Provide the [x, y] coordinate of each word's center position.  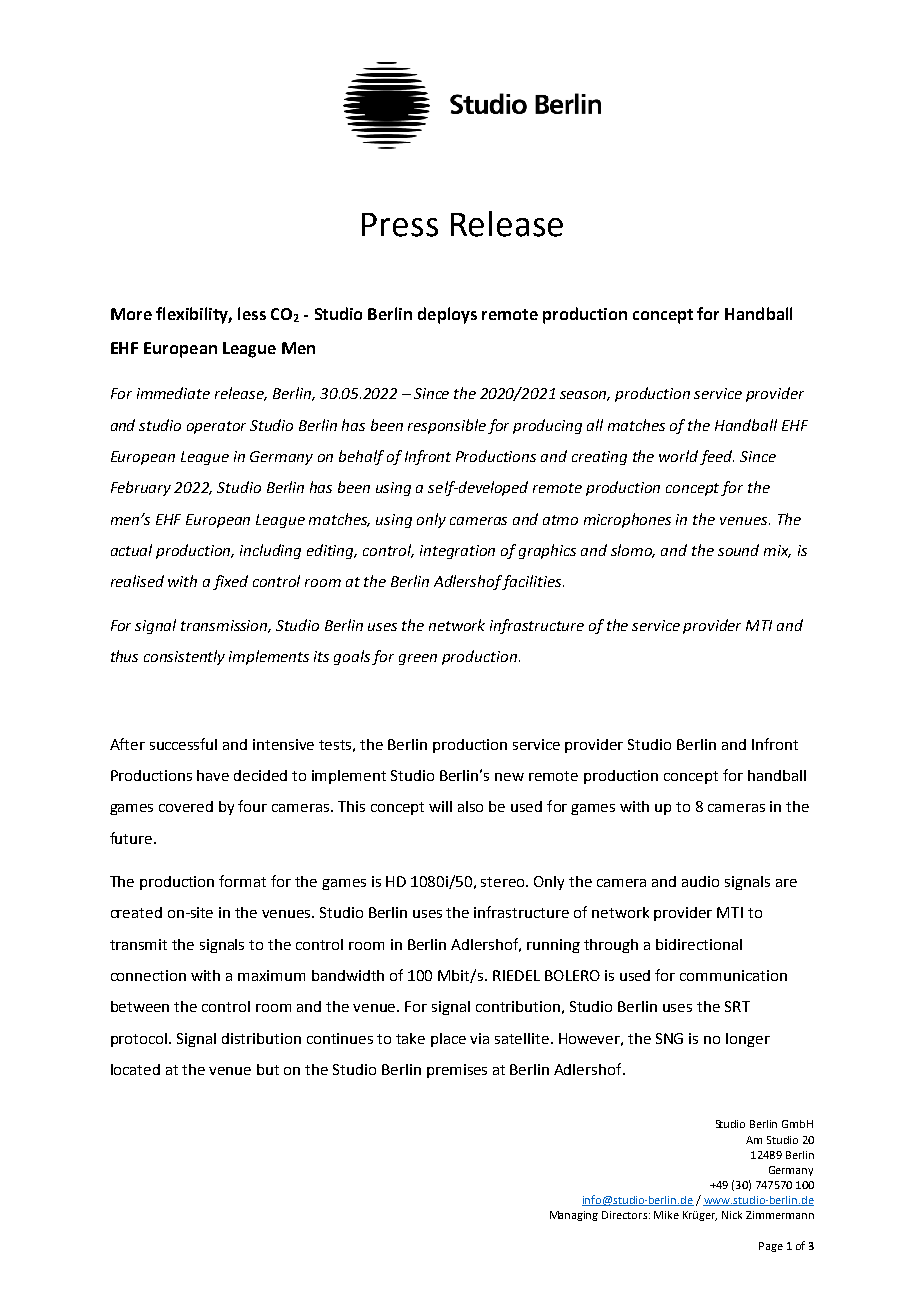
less [252, 313]
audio [700, 881]
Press [400, 225]
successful [183, 744]
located [135, 1069]
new [509, 777]
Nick [732, 1215]
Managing [574, 1216]
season [585, 396]
